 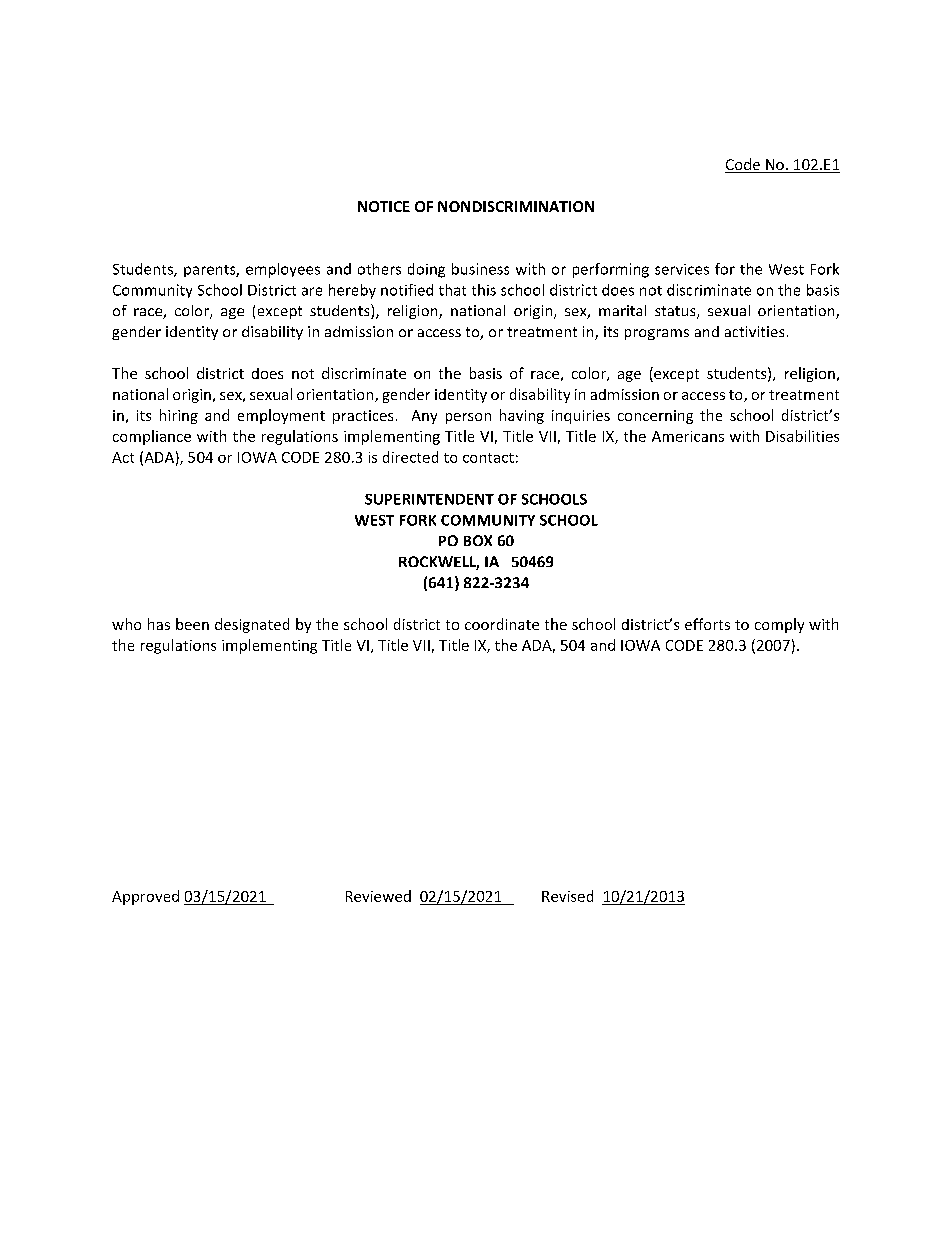 What do you see at coordinates (682, 269) in the screenshot?
I see `services` at bounding box center [682, 269].
